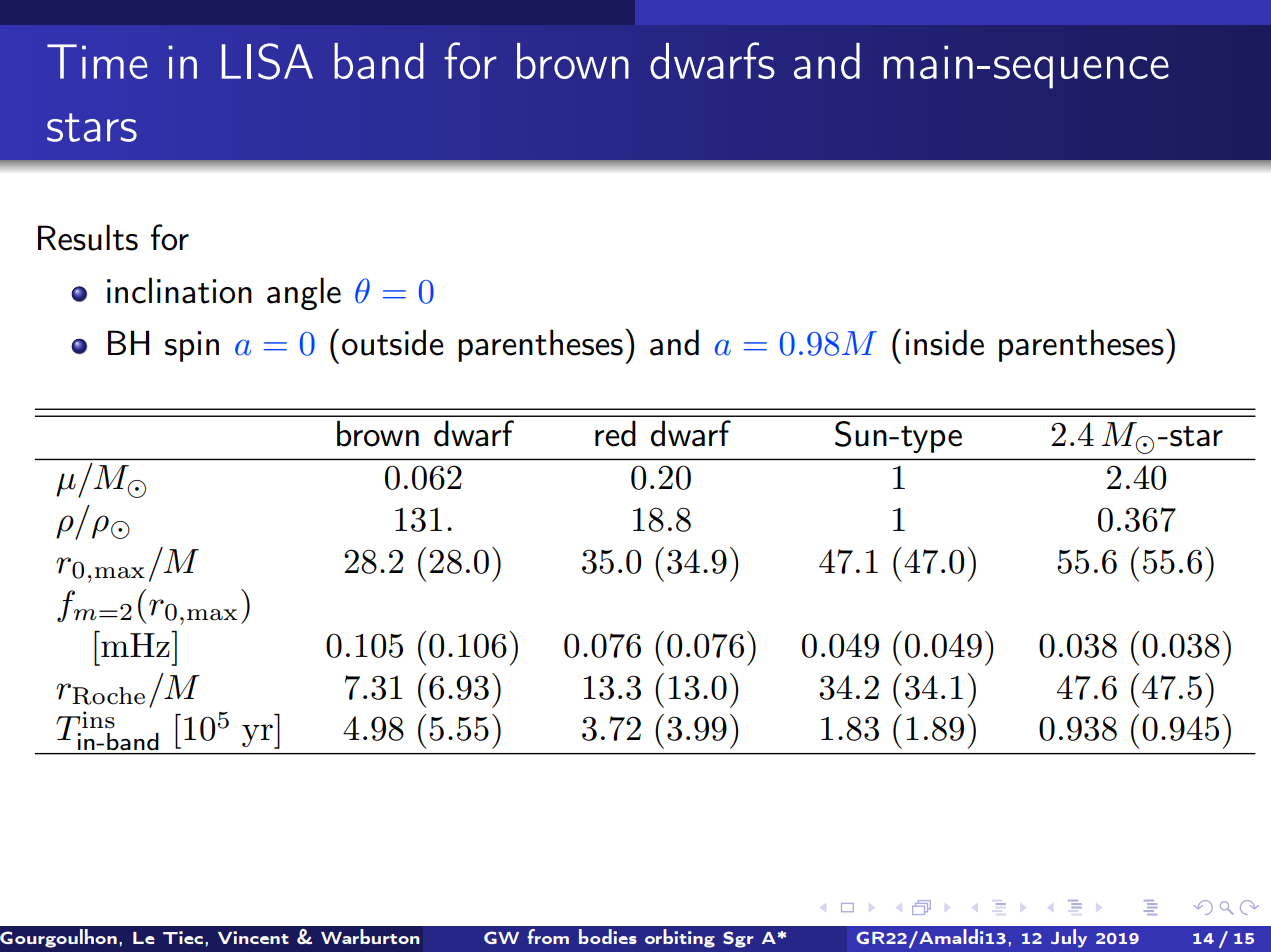 The height and width of the document is (952, 1271). I want to click on July, so click(1069, 938).
